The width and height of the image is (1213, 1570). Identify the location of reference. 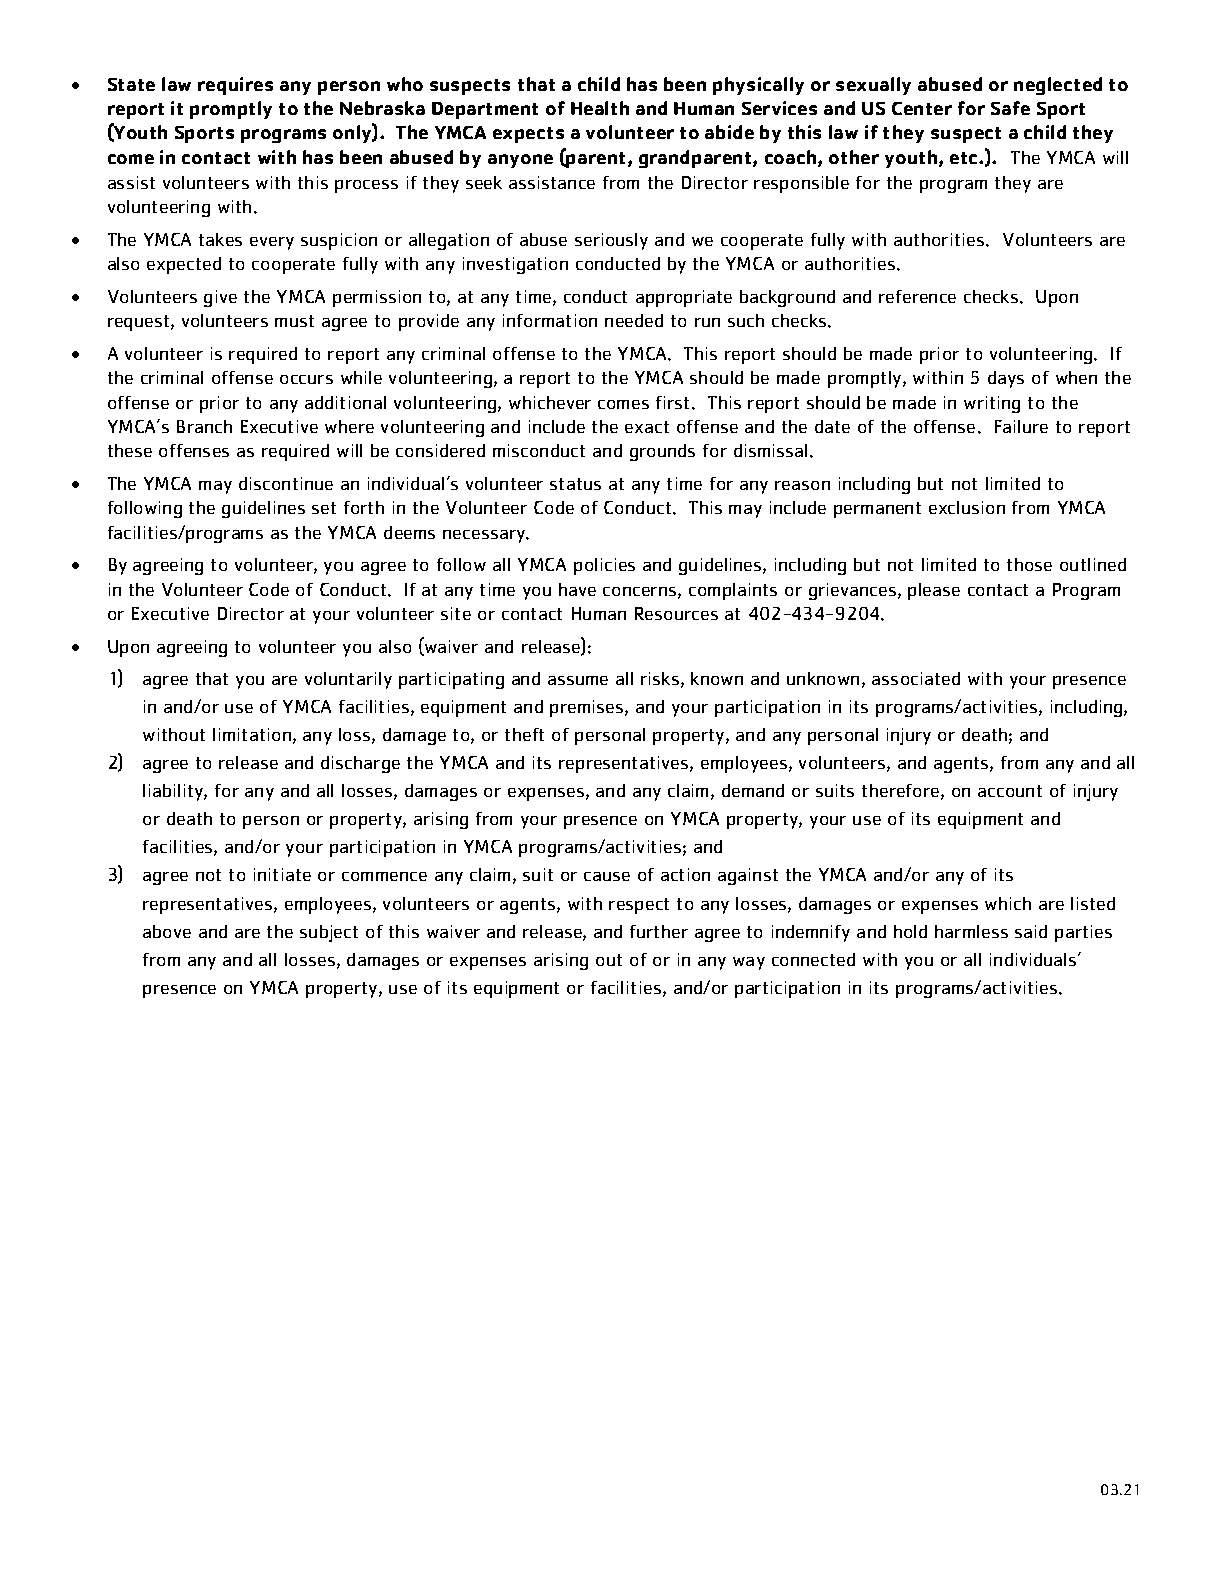
(917, 296).
